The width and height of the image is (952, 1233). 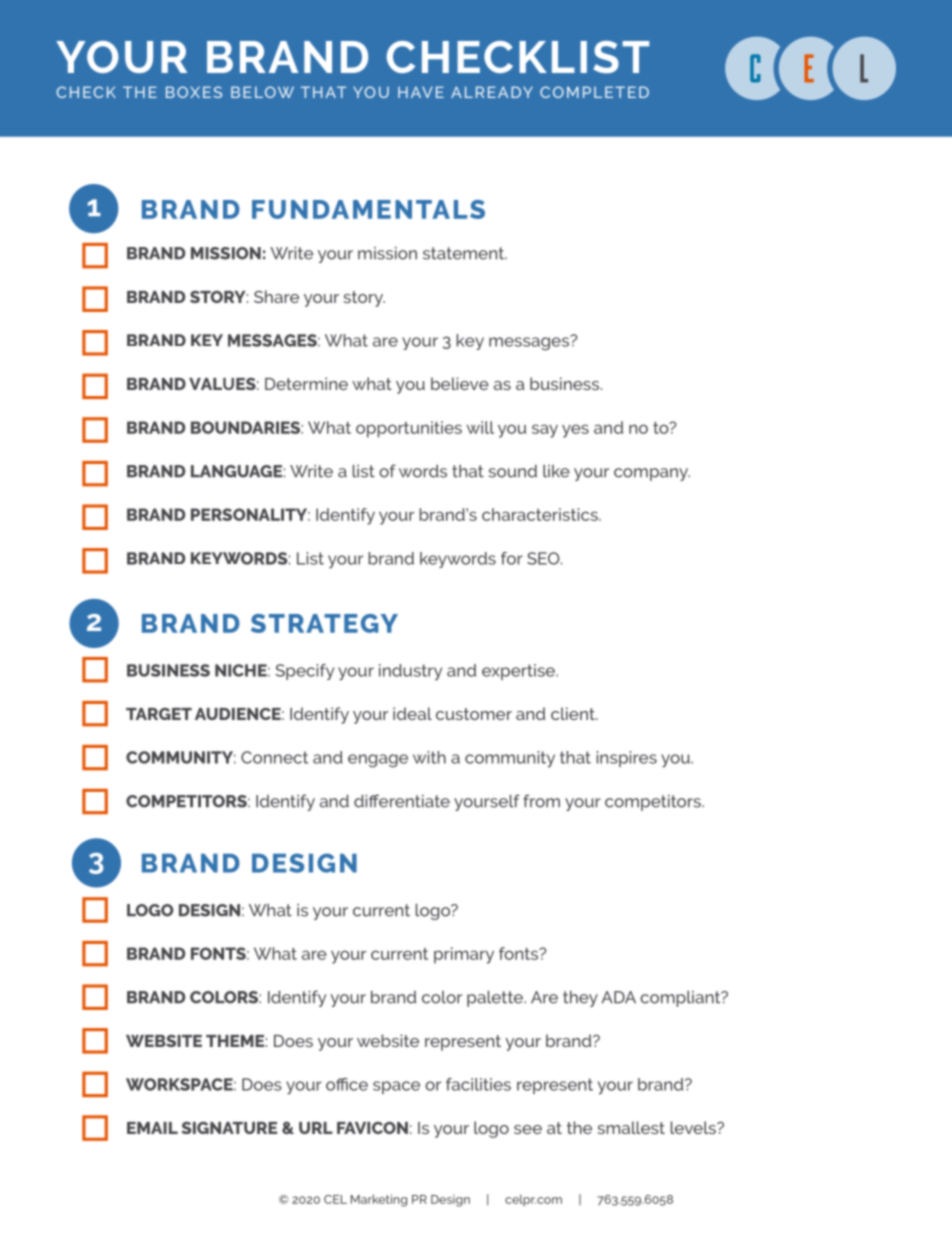 What do you see at coordinates (421, 92) in the image?
I see `HAVE` at bounding box center [421, 92].
